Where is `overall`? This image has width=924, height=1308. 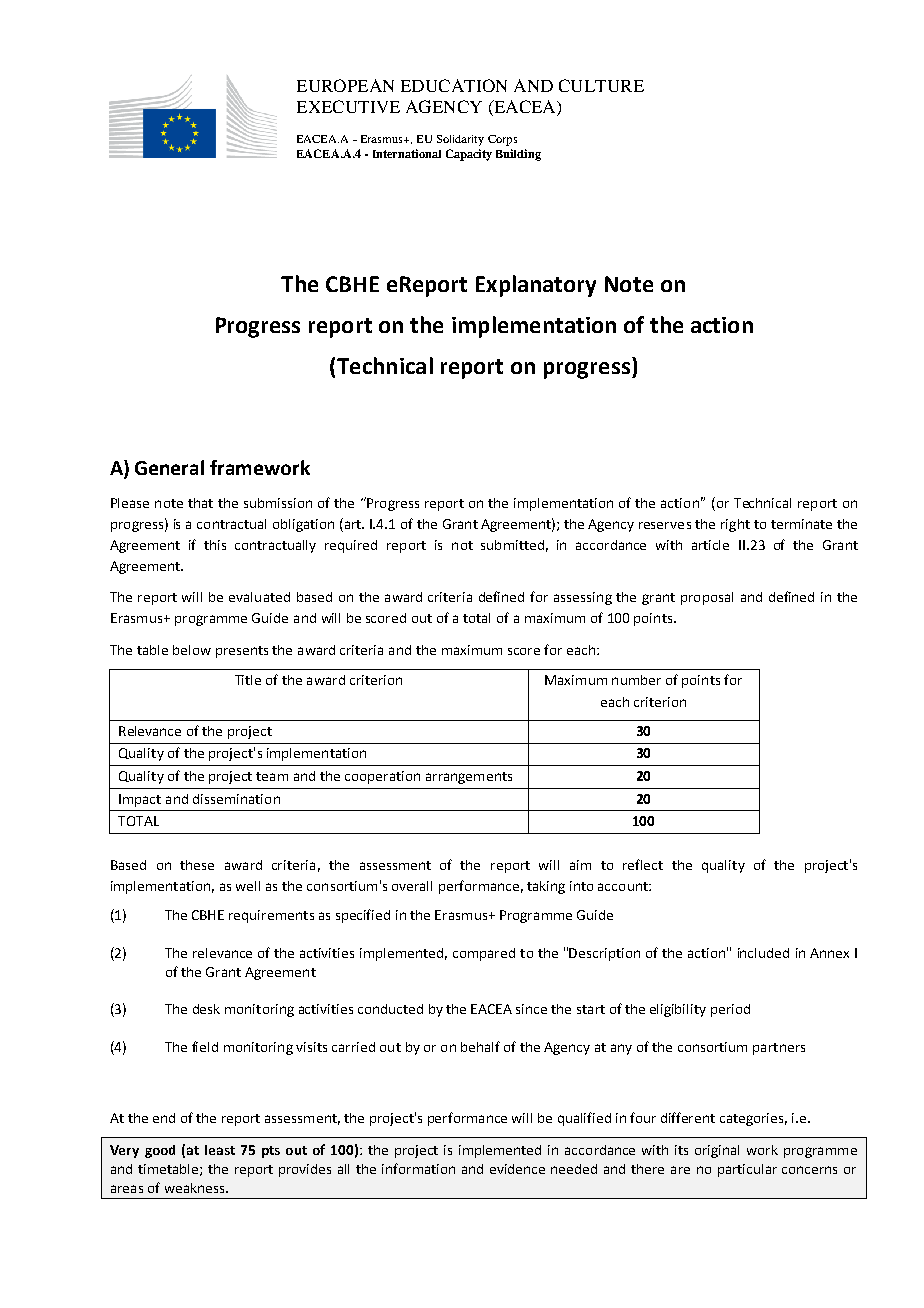
overall is located at coordinates (412, 886).
